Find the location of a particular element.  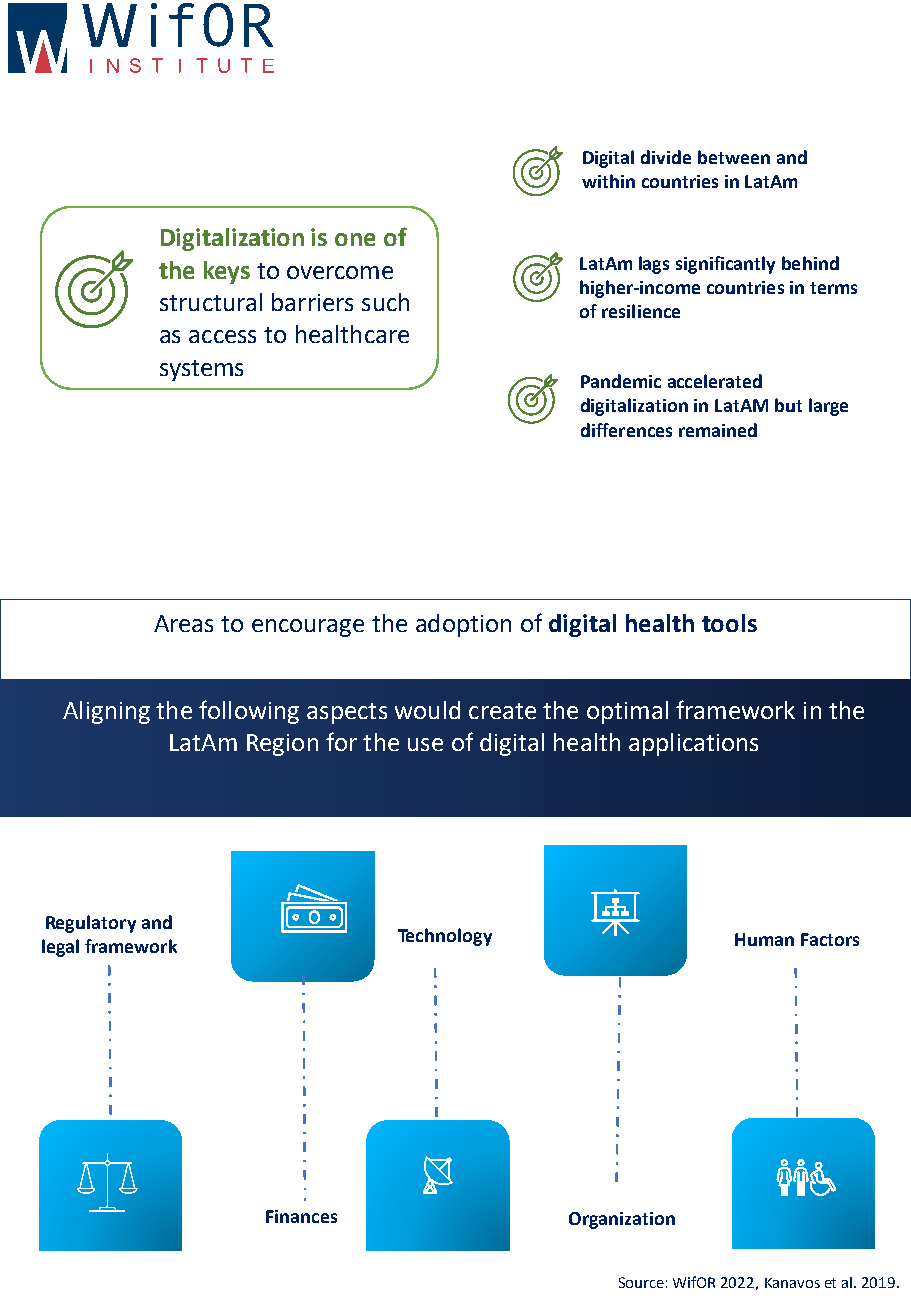

Areas is located at coordinates (183, 623).
